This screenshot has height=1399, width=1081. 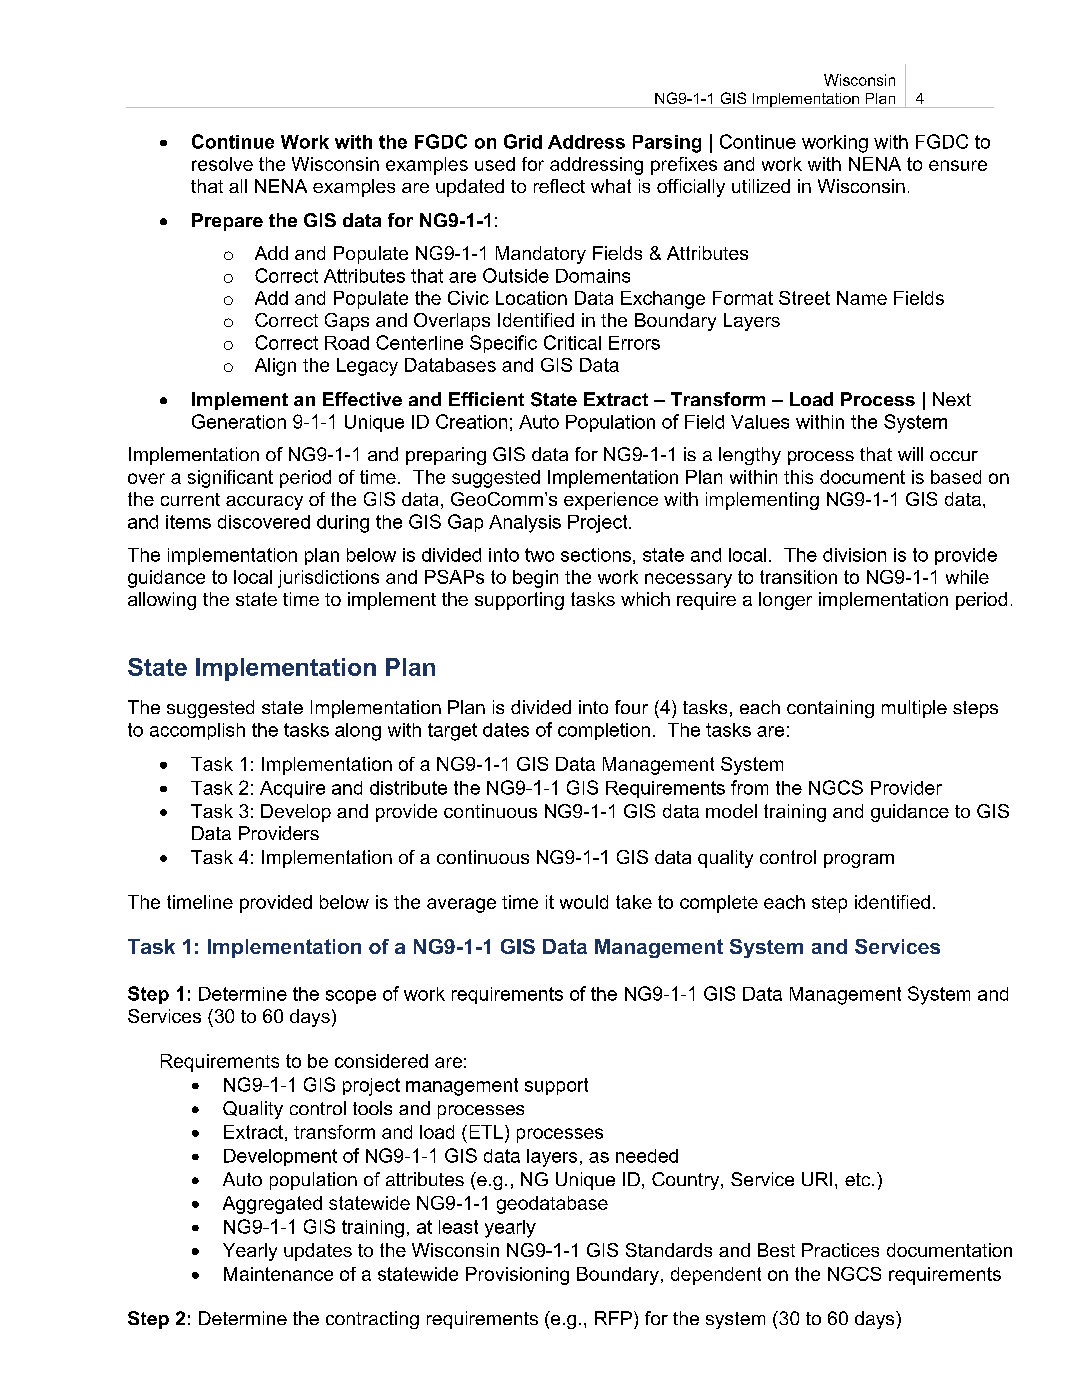 I want to click on would, so click(x=584, y=902).
